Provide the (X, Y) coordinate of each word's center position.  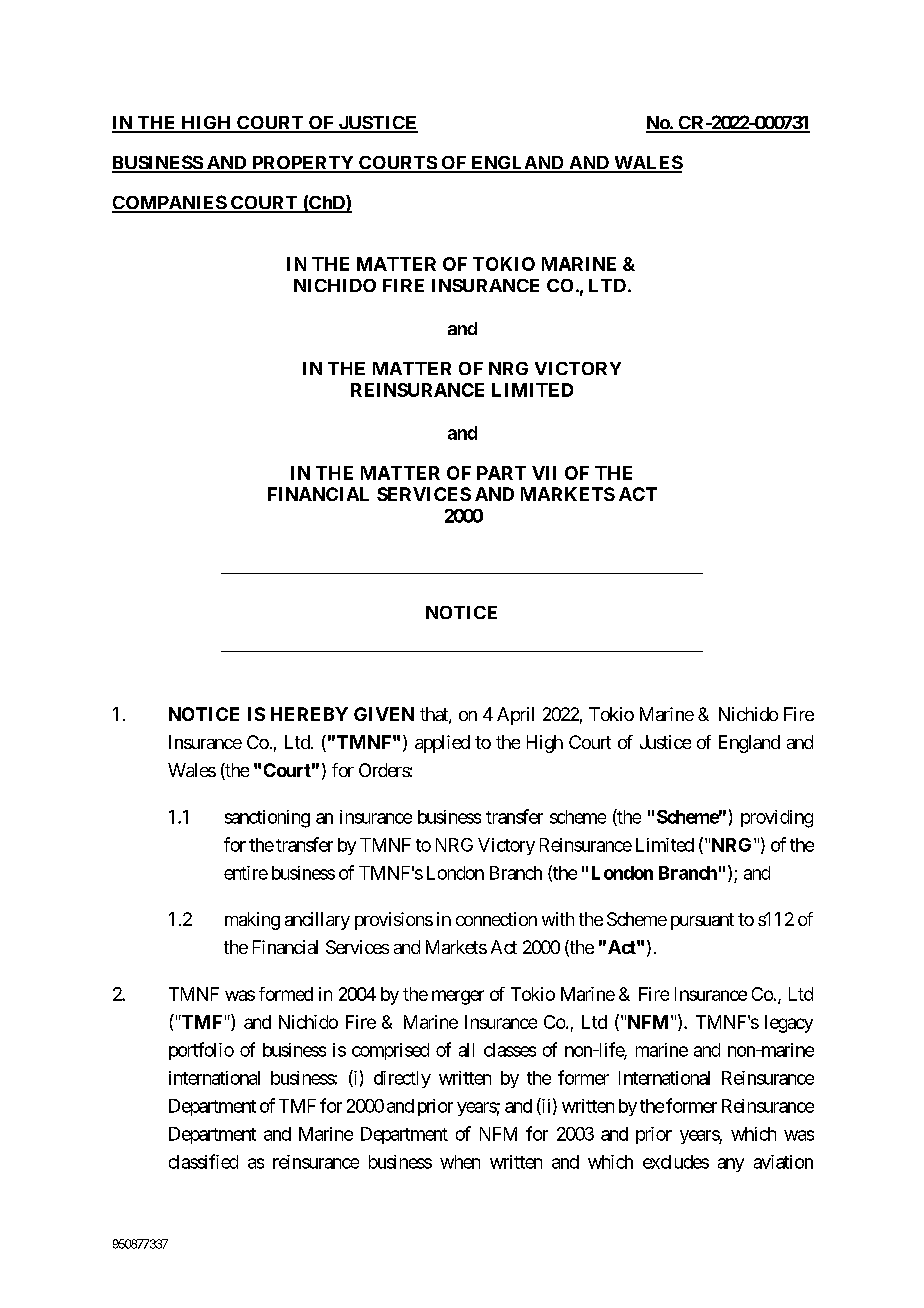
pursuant (702, 921)
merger (458, 997)
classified (203, 1161)
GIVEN (384, 714)
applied (442, 744)
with (558, 919)
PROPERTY (303, 164)
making (252, 921)
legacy (789, 1024)
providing (777, 819)
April (515, 716)
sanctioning (267, 819)
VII (544, 473)
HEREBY (309, 714)
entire (246, 873)
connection (496, 919)
